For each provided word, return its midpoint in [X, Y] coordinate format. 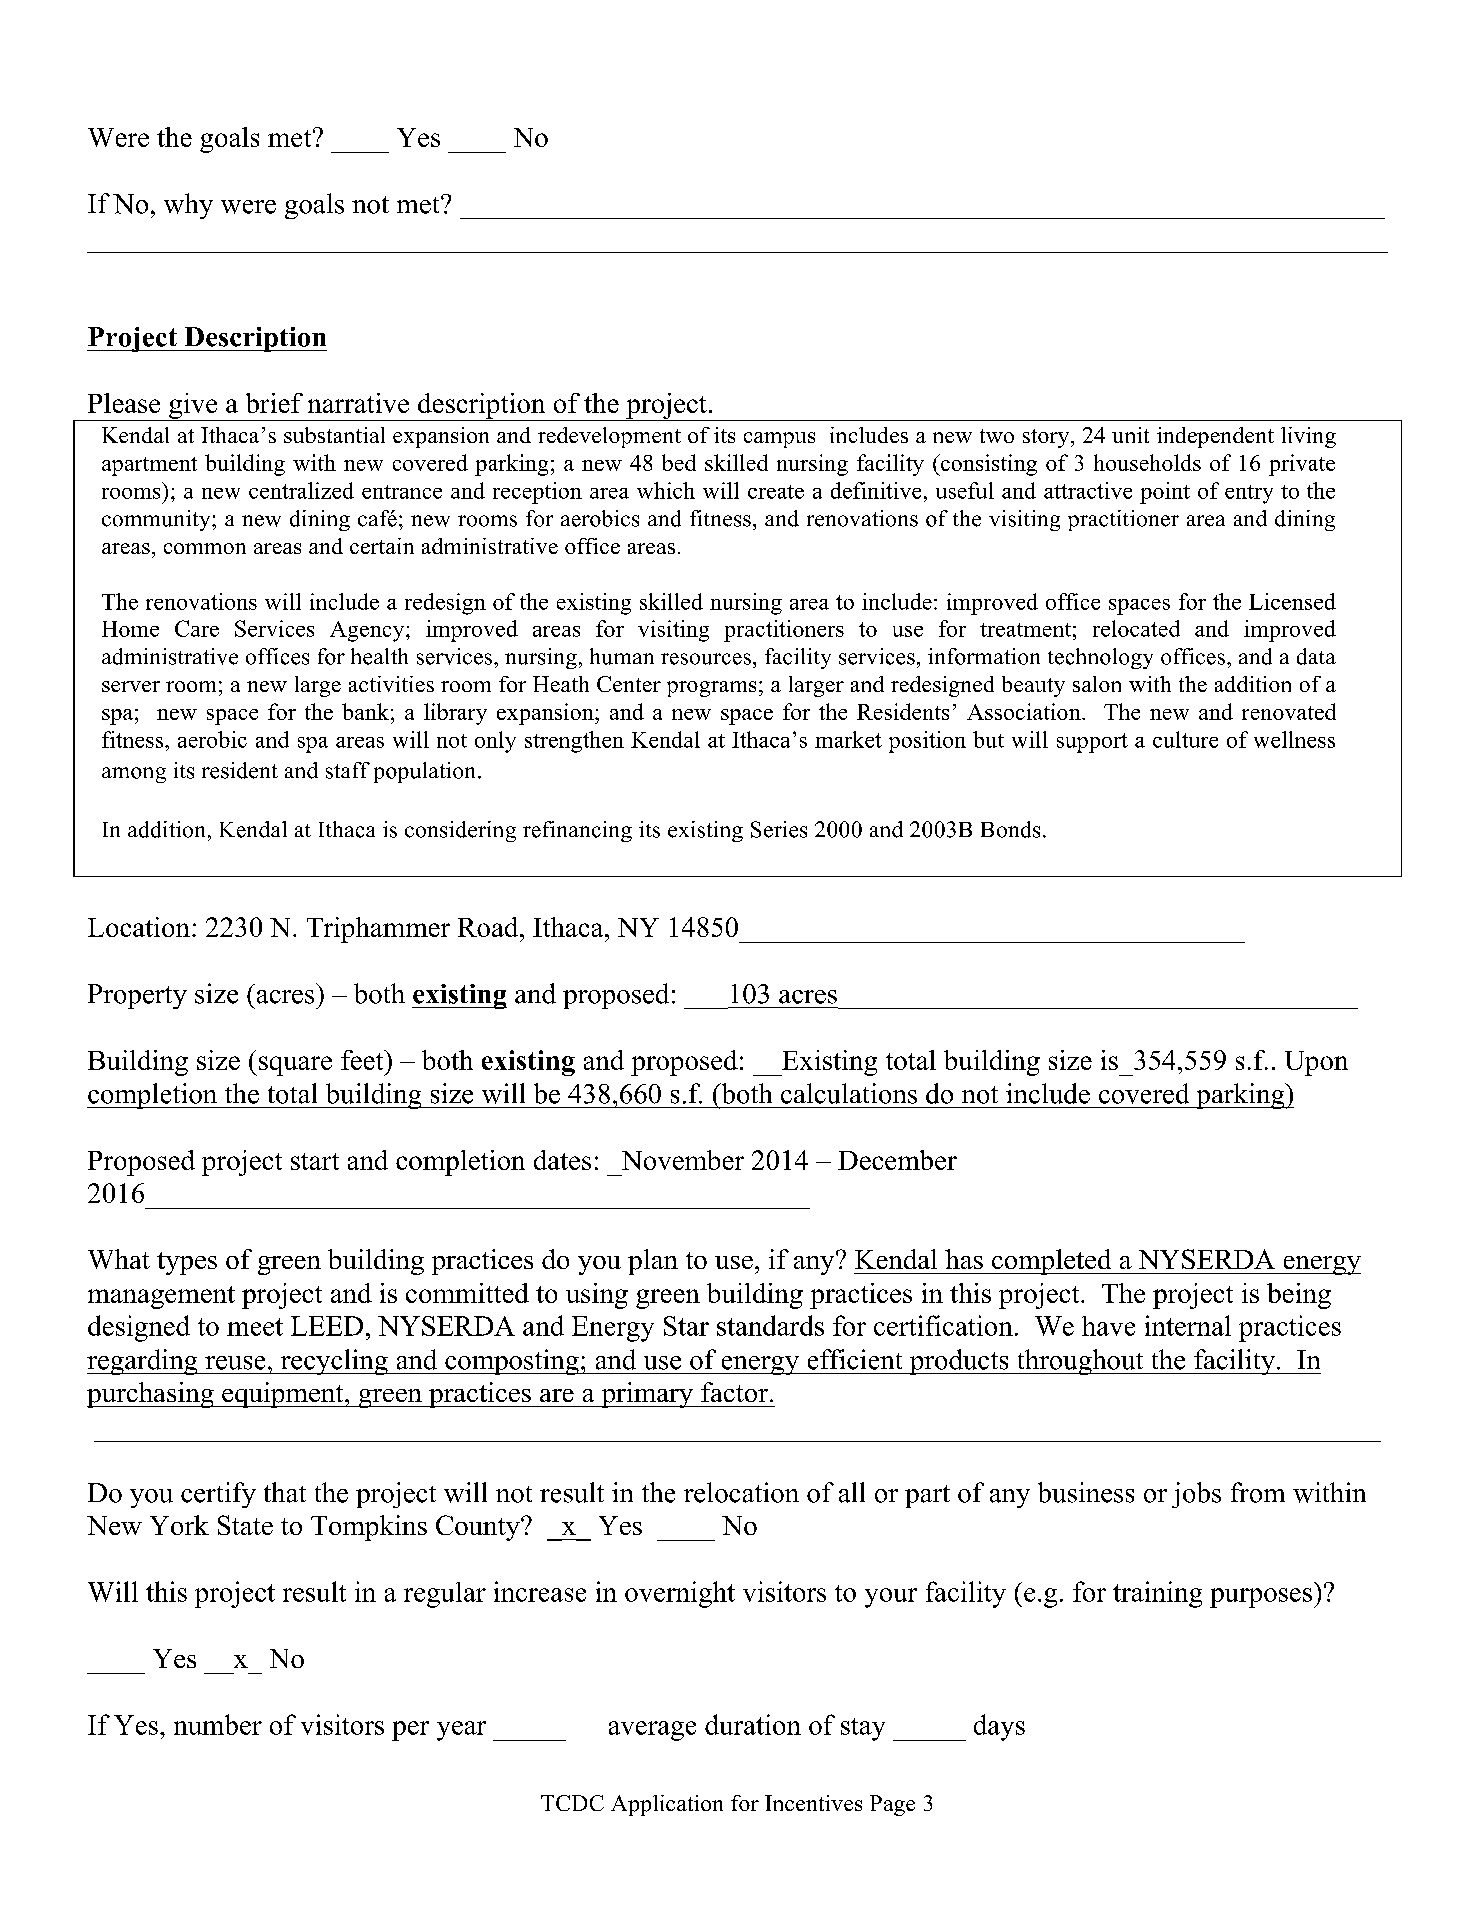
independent [1215, 437]
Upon [1316, 1063]
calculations [849, 1093]
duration [753, 1724]
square [294, 1066]
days [999, 1727]
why [188, 206]
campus [779, 440]
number [218, 1724]
